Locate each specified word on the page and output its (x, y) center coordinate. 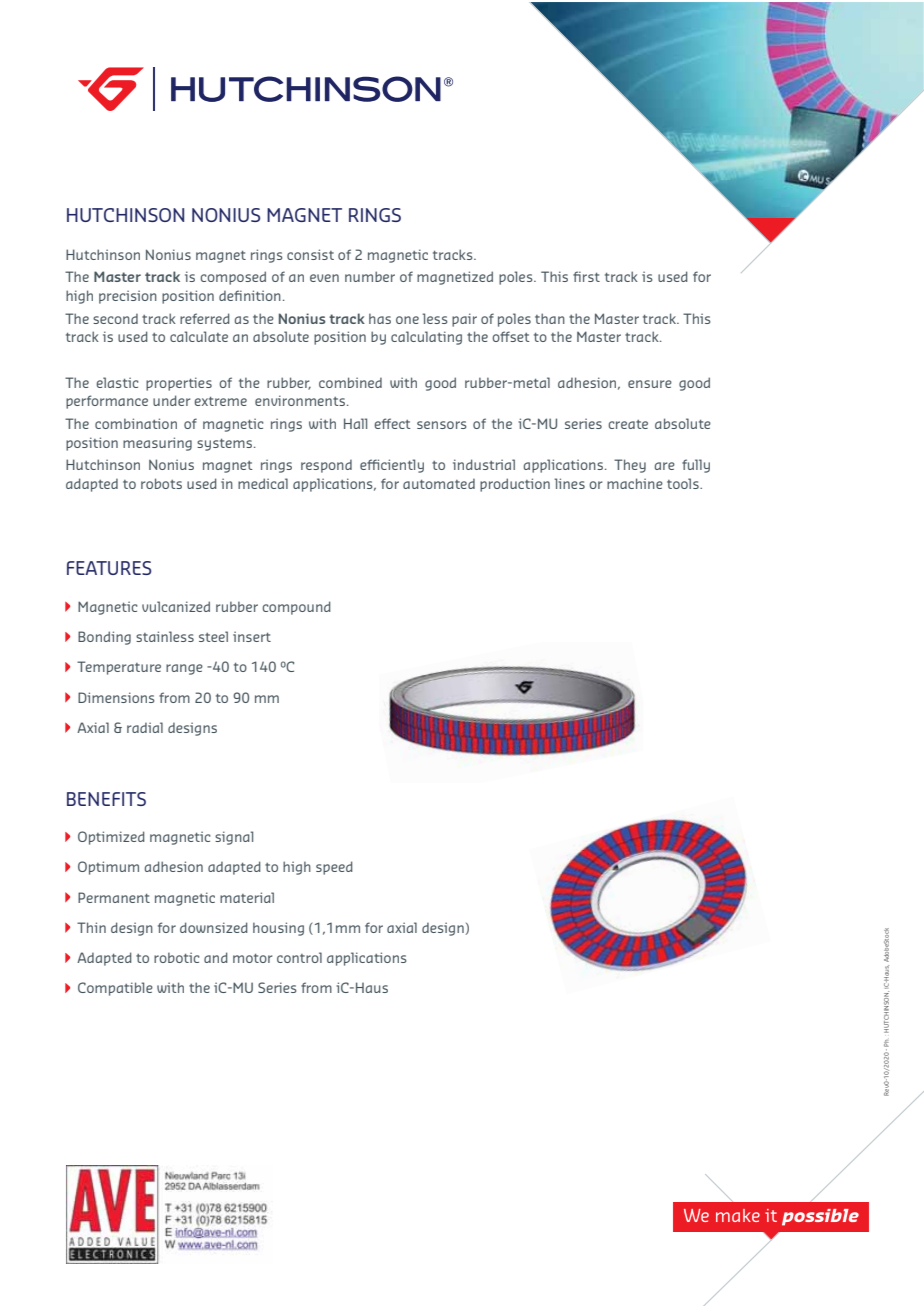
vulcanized (176, 606)
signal (234, 838)
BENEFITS (106, 799)
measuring (157, 444)
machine (635, 483)
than (550, 318)
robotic (177, 957)
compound (296, 608)
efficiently (392, 466)
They (630, 466)
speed (334, 868)
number (370, 276)
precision (128, 297)
